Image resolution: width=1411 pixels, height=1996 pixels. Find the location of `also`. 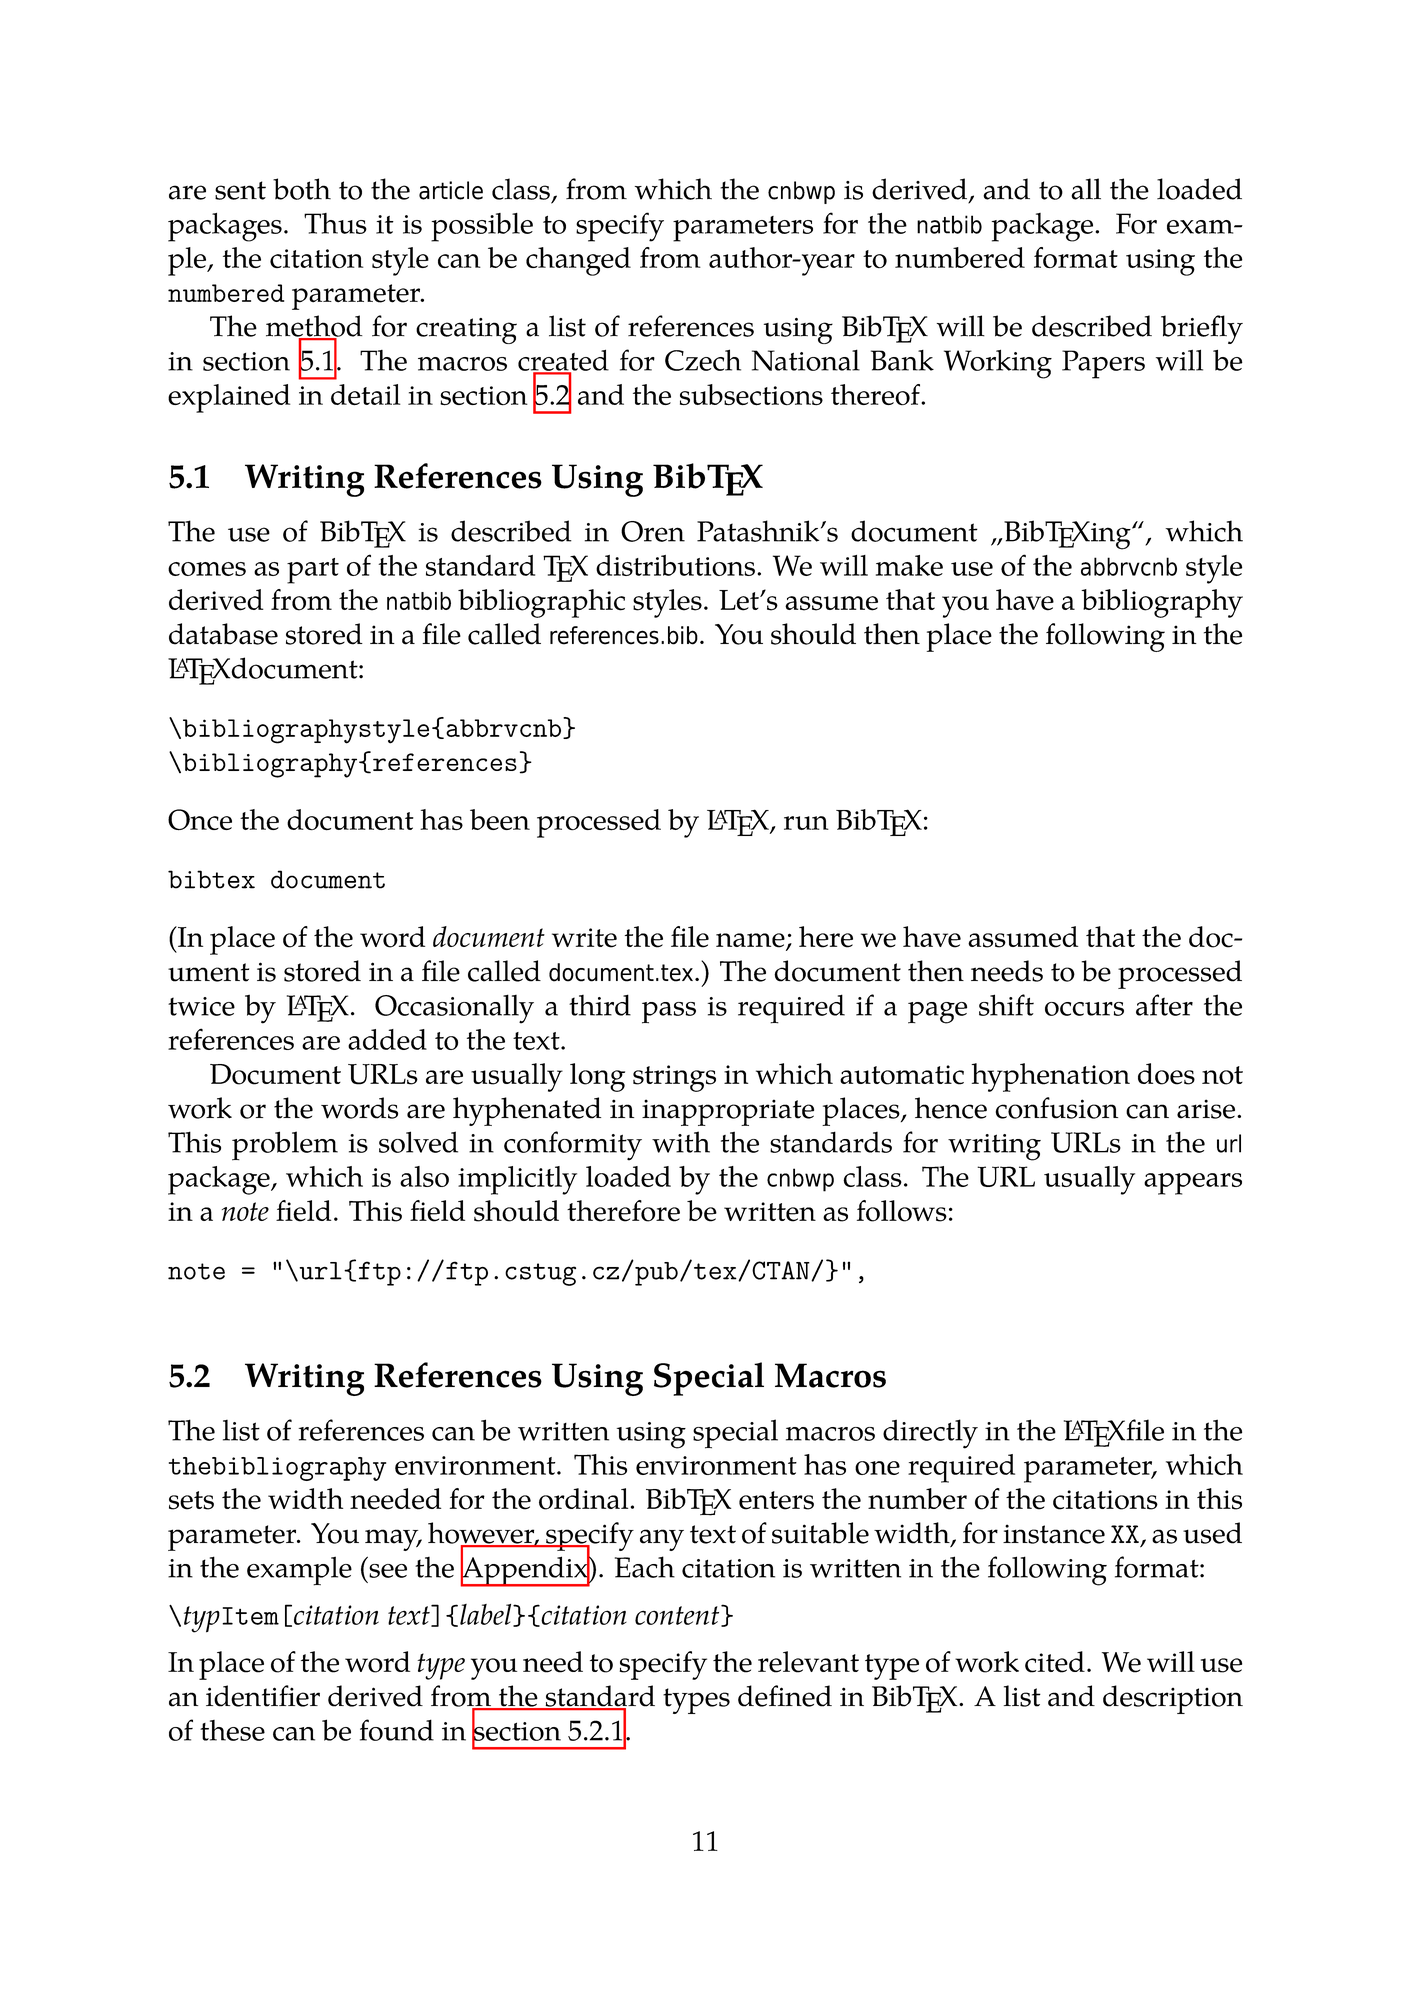

also is located at coordinates (424, 1176).
